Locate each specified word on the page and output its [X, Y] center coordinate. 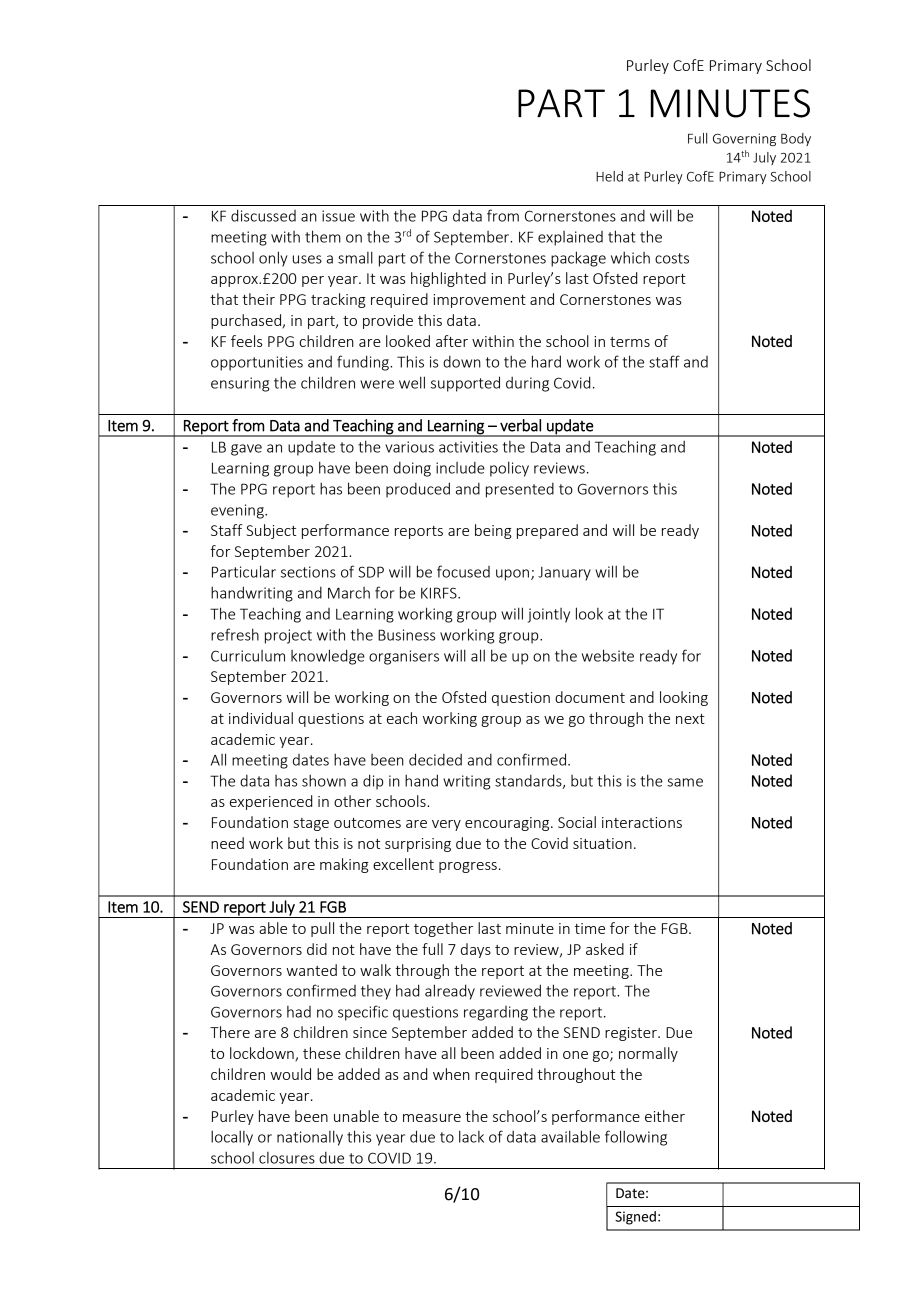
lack [471, 1136]
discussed [263, 215]
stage [311, 824]
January [564, 574]
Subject [271, 531]
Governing [744, 139]
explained [570, 238]
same [685, 782]
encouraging [508, 824]
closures [287, 1158]
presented [520, 490]
